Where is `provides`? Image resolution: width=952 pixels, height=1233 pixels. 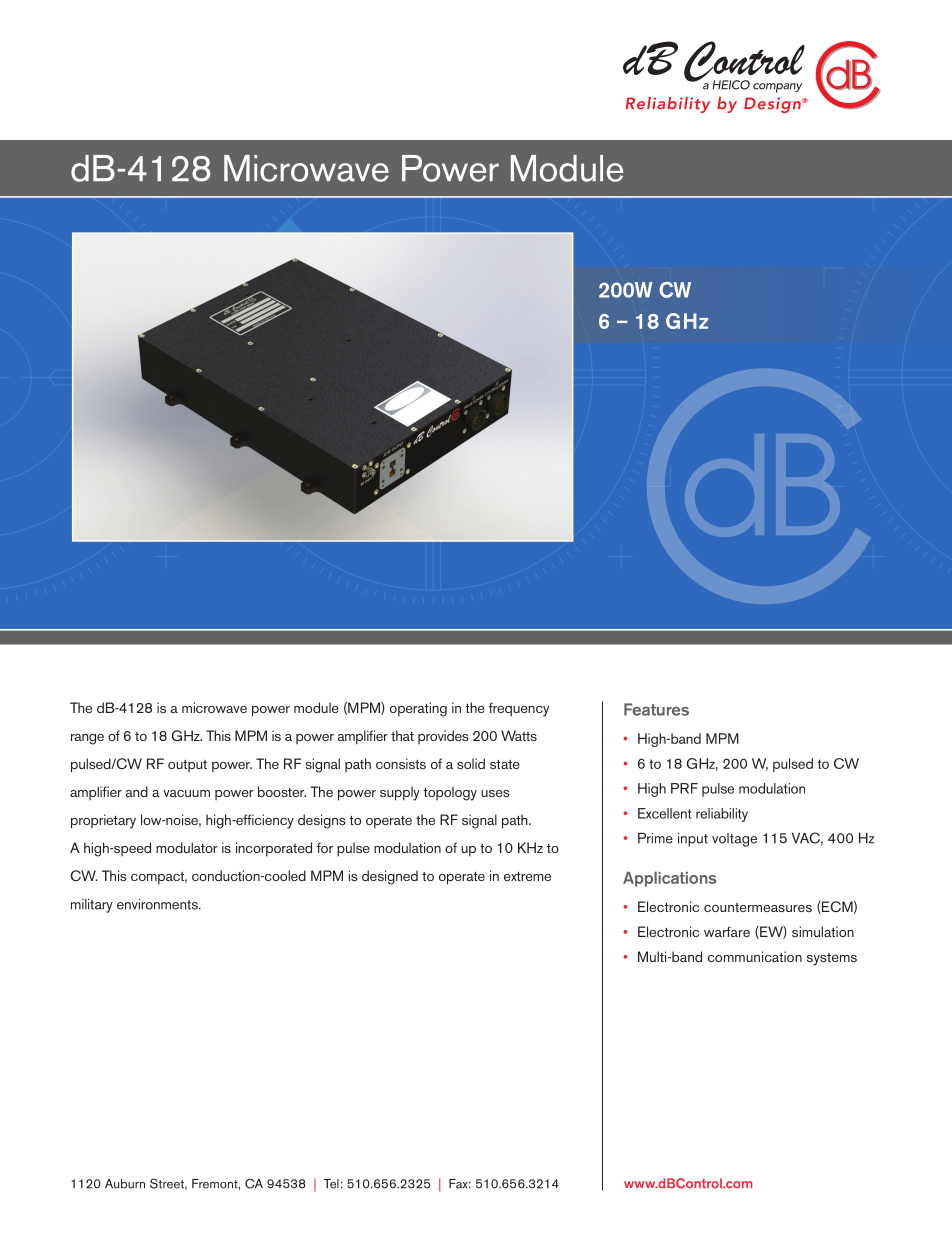 provides is located at coordinates (443, 737).
